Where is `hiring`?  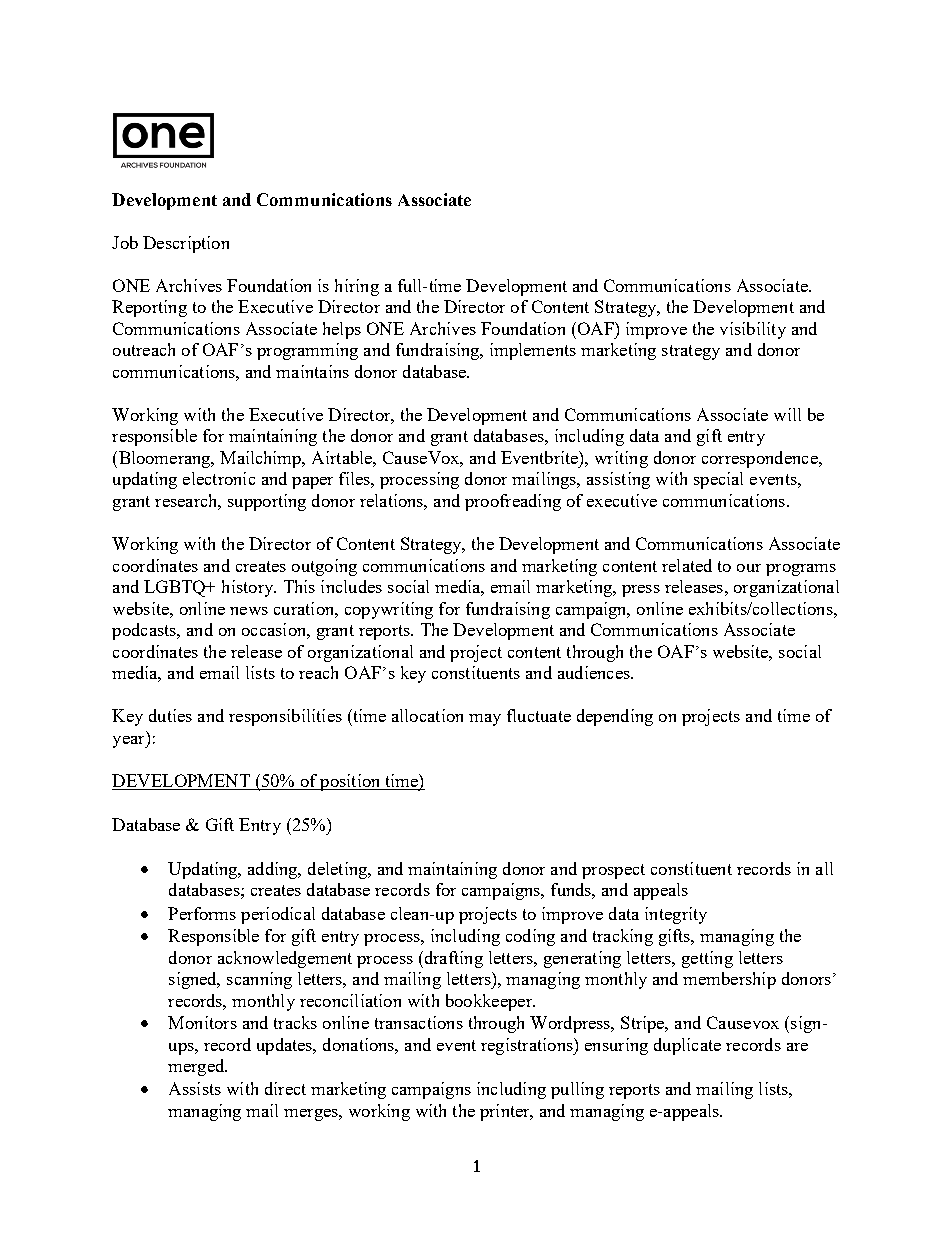 hiring is located at coordinates (357, 287).
